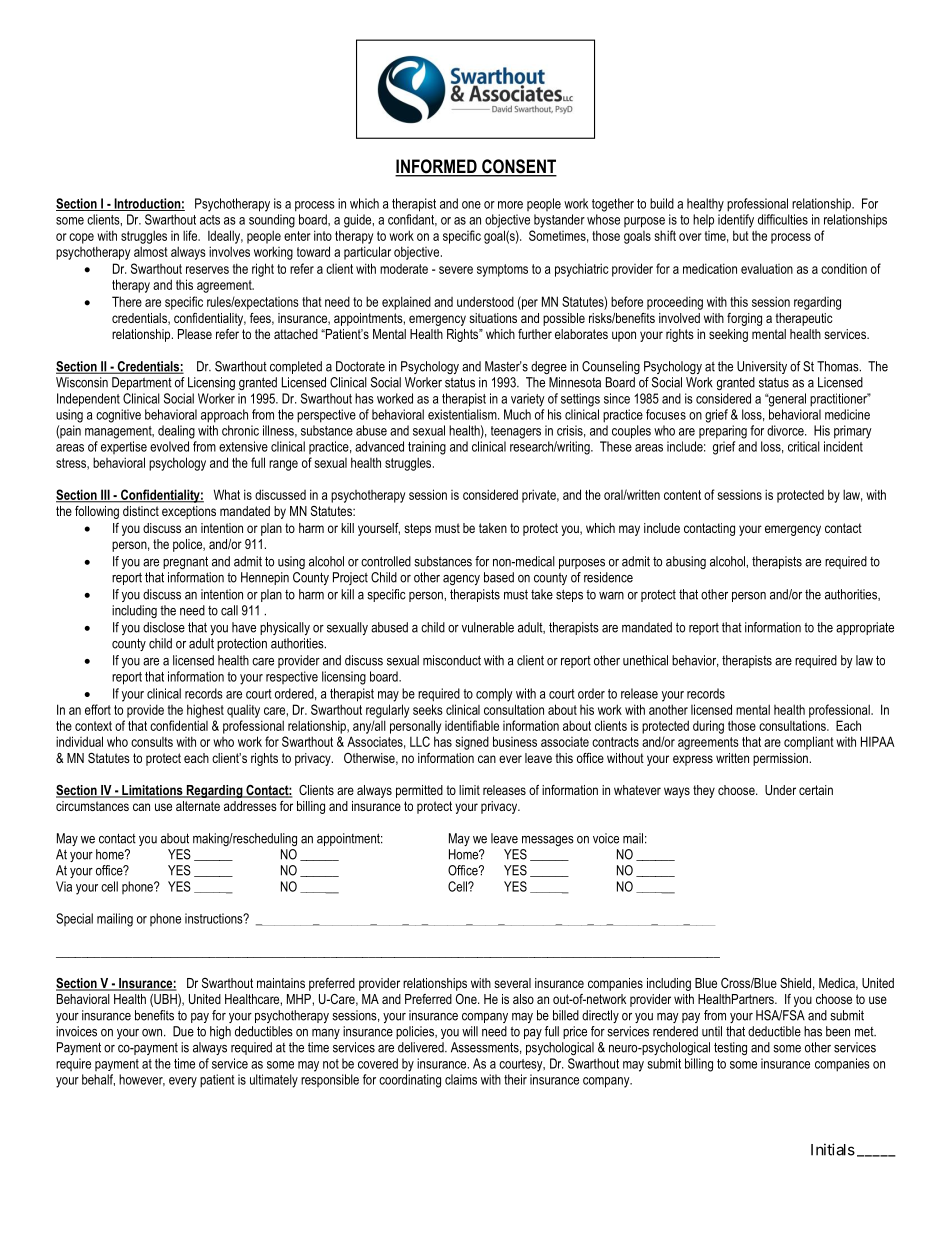  I want to click on Initials, so click(833, 1149).
